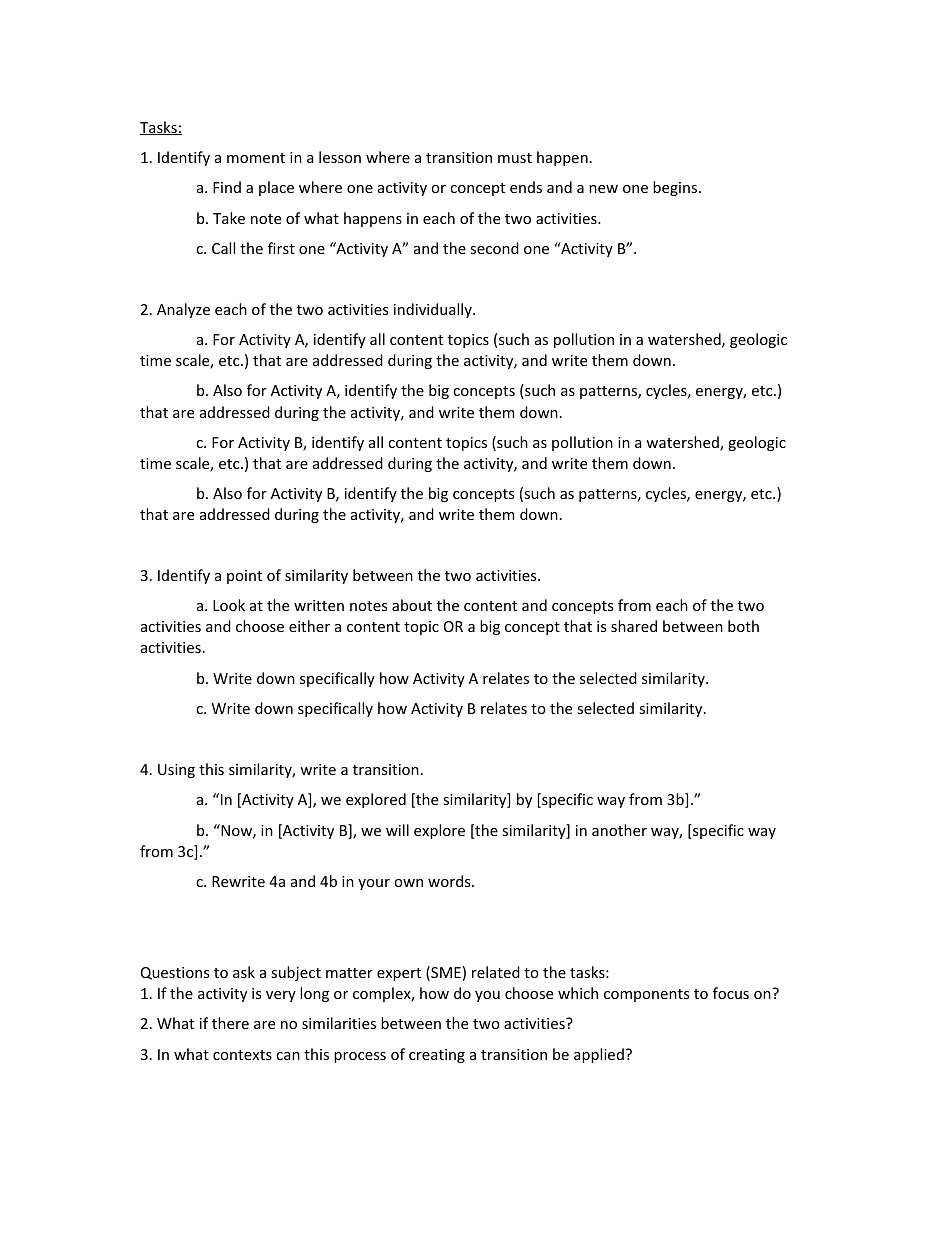 The width and height of the document is (952, 1233). I want to click on must, so click(515, 158).
